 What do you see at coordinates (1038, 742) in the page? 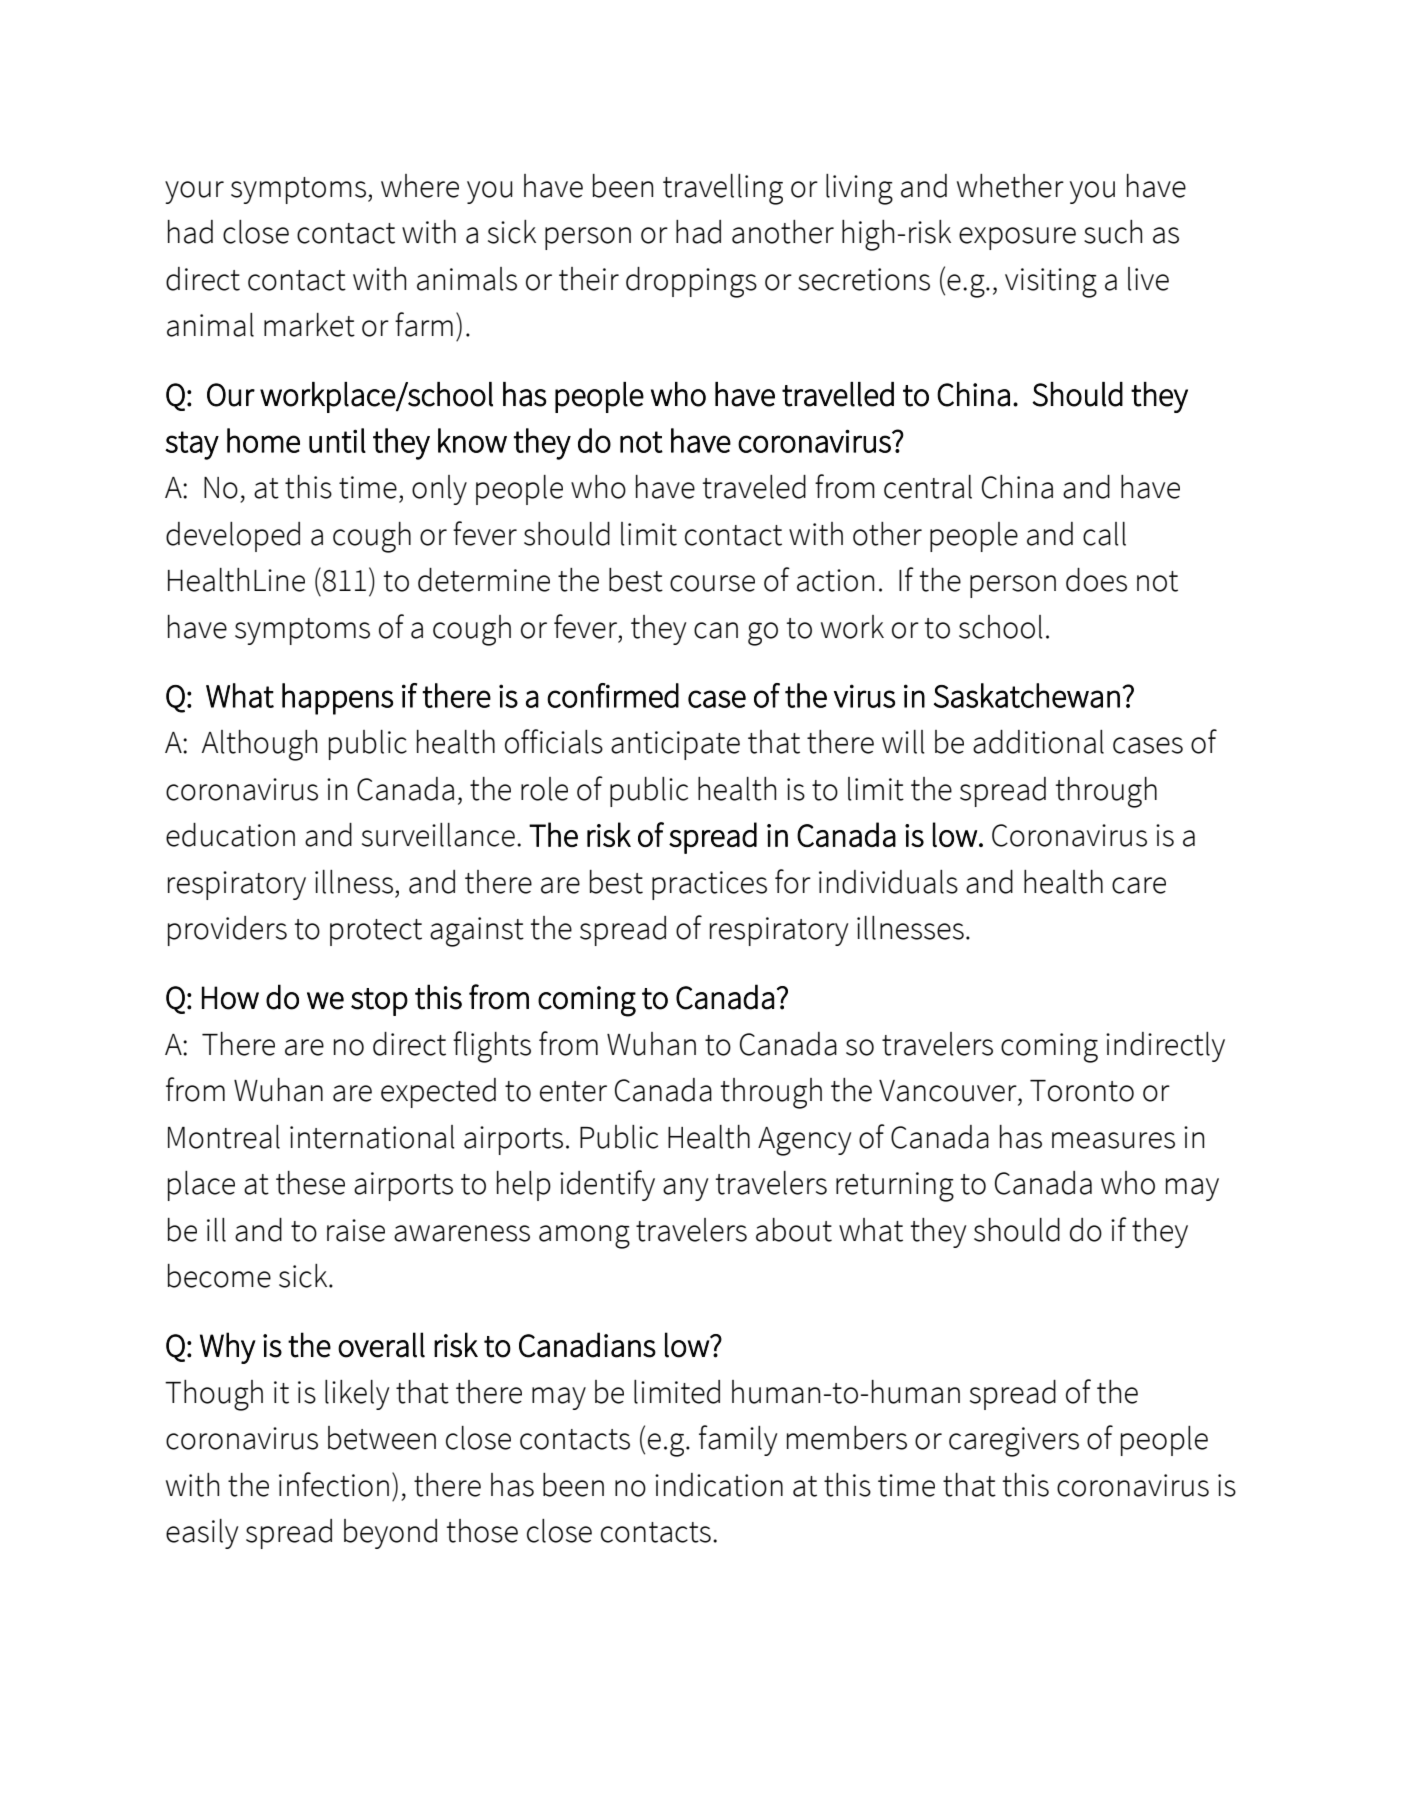
I see `additional` at bounding box center [1038, 742].
